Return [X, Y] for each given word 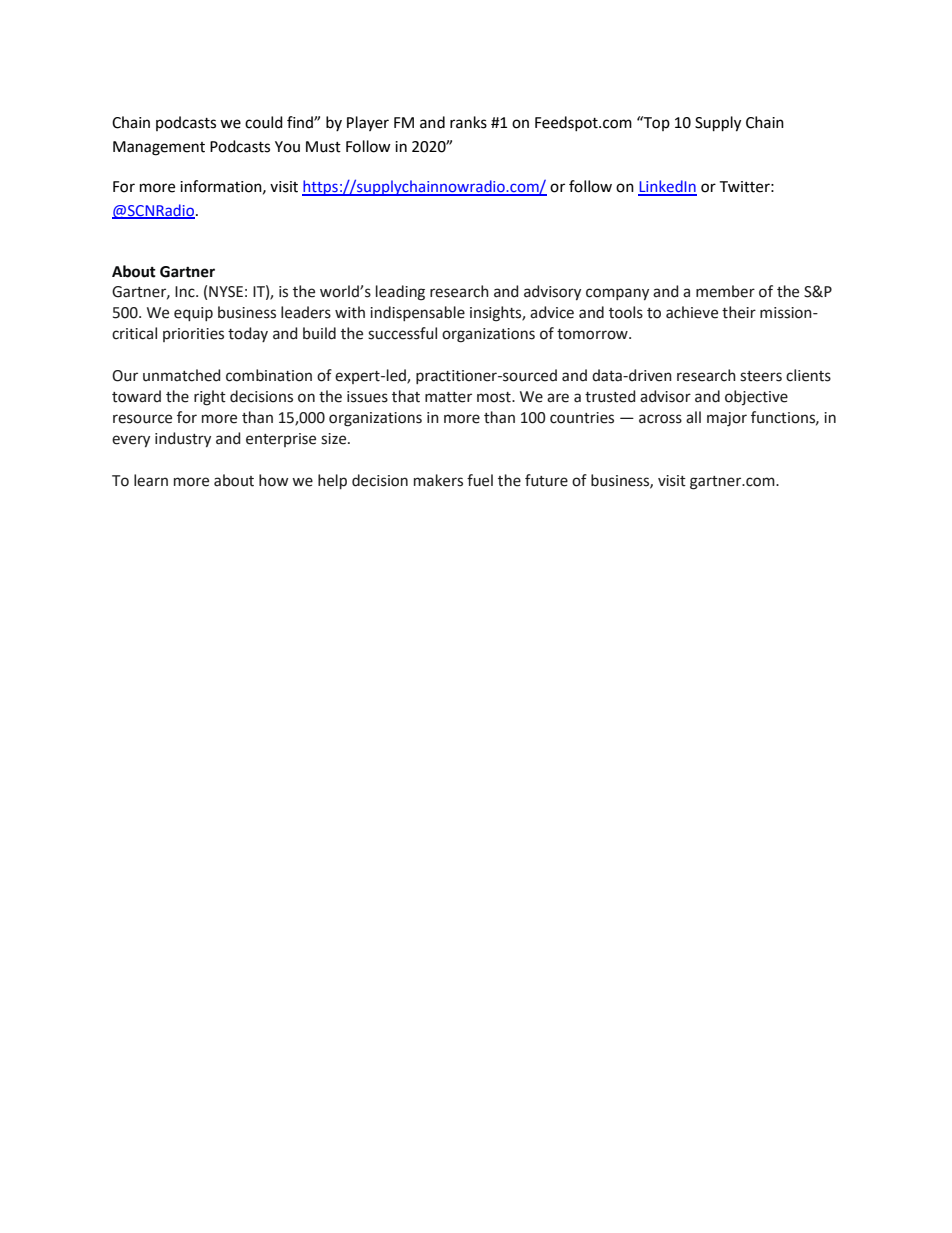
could [264, 122]
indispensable [417, 313]
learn [151, 480]
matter [448, 397]
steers [761, 376]
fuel [480, 480]
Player [368, 123]
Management [159, 148]
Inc [186, 292]
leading [400, 293]
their [739, 312]
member [725, 291]
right [210, 398]
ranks [468, 122]
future [546, 480]
